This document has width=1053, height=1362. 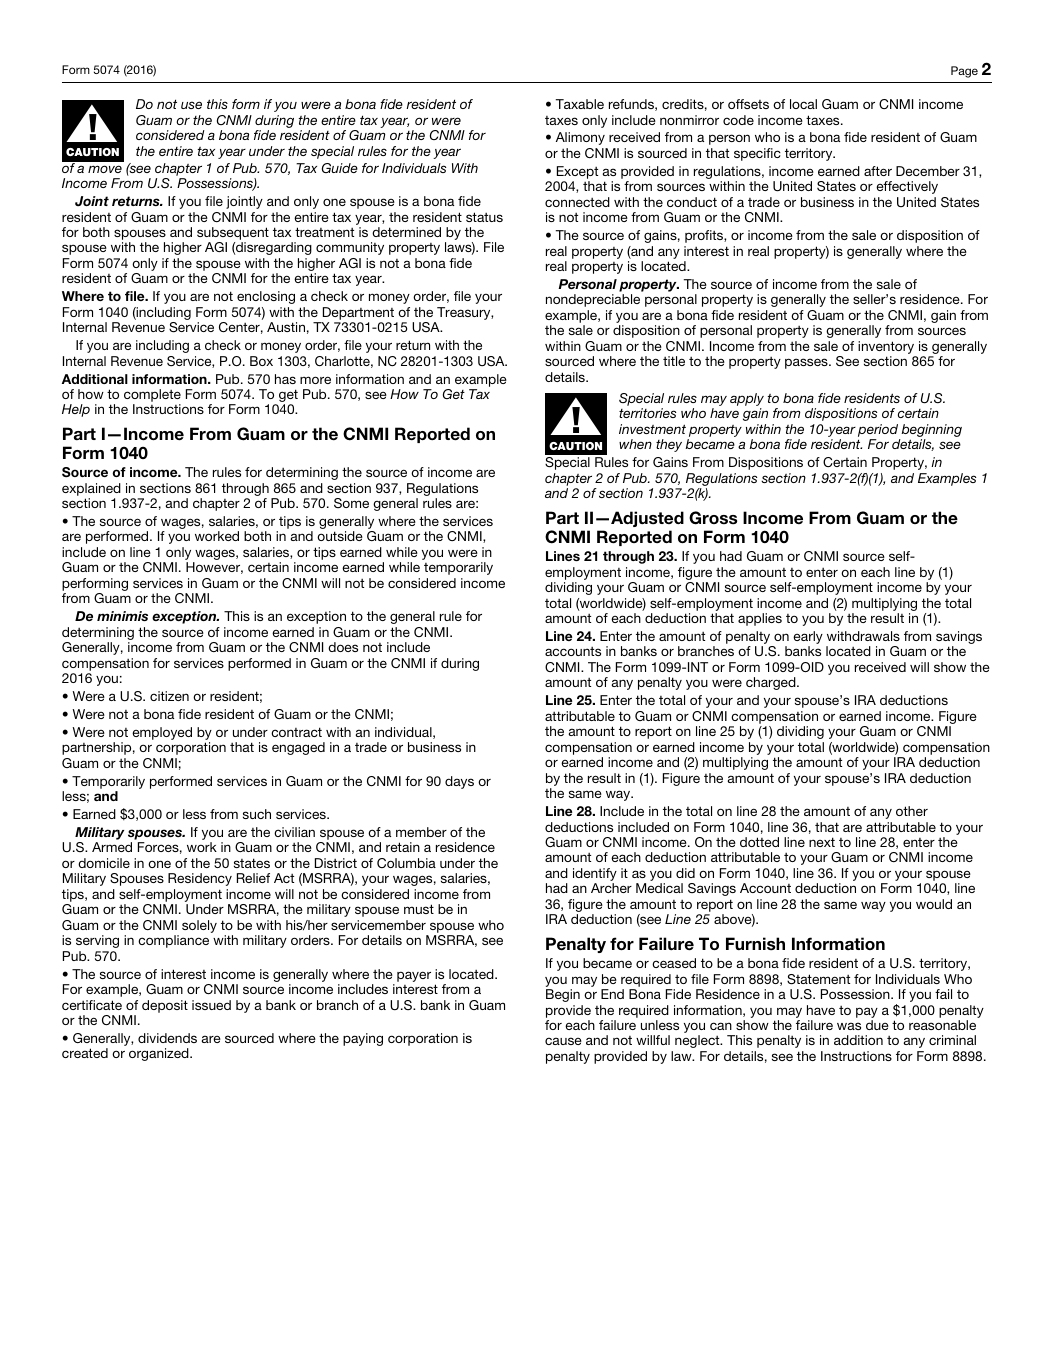 I want to click on Taxable, so click(x=580, y=104).
